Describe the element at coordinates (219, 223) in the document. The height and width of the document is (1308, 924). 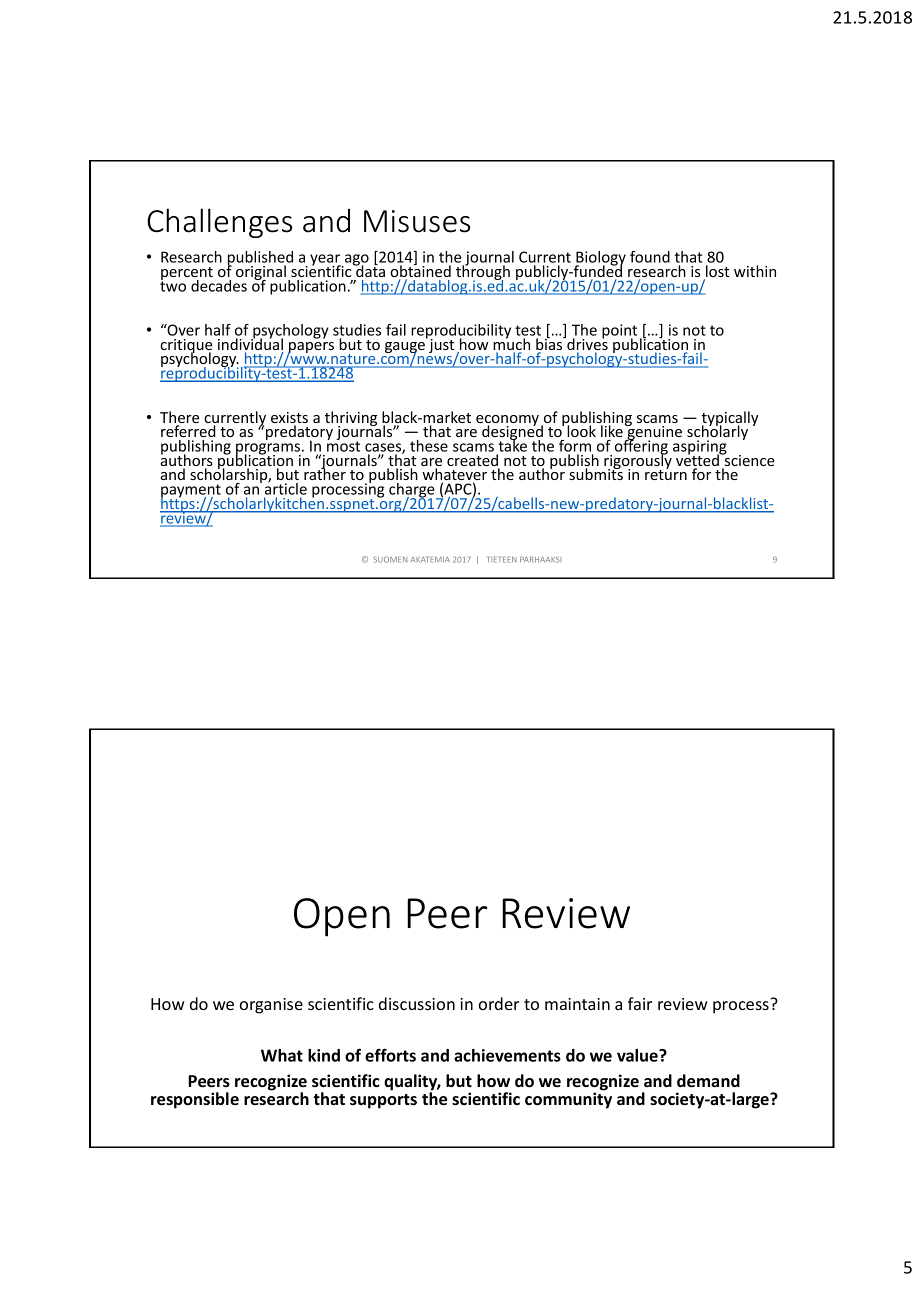
I see `Challenges` at that location.
